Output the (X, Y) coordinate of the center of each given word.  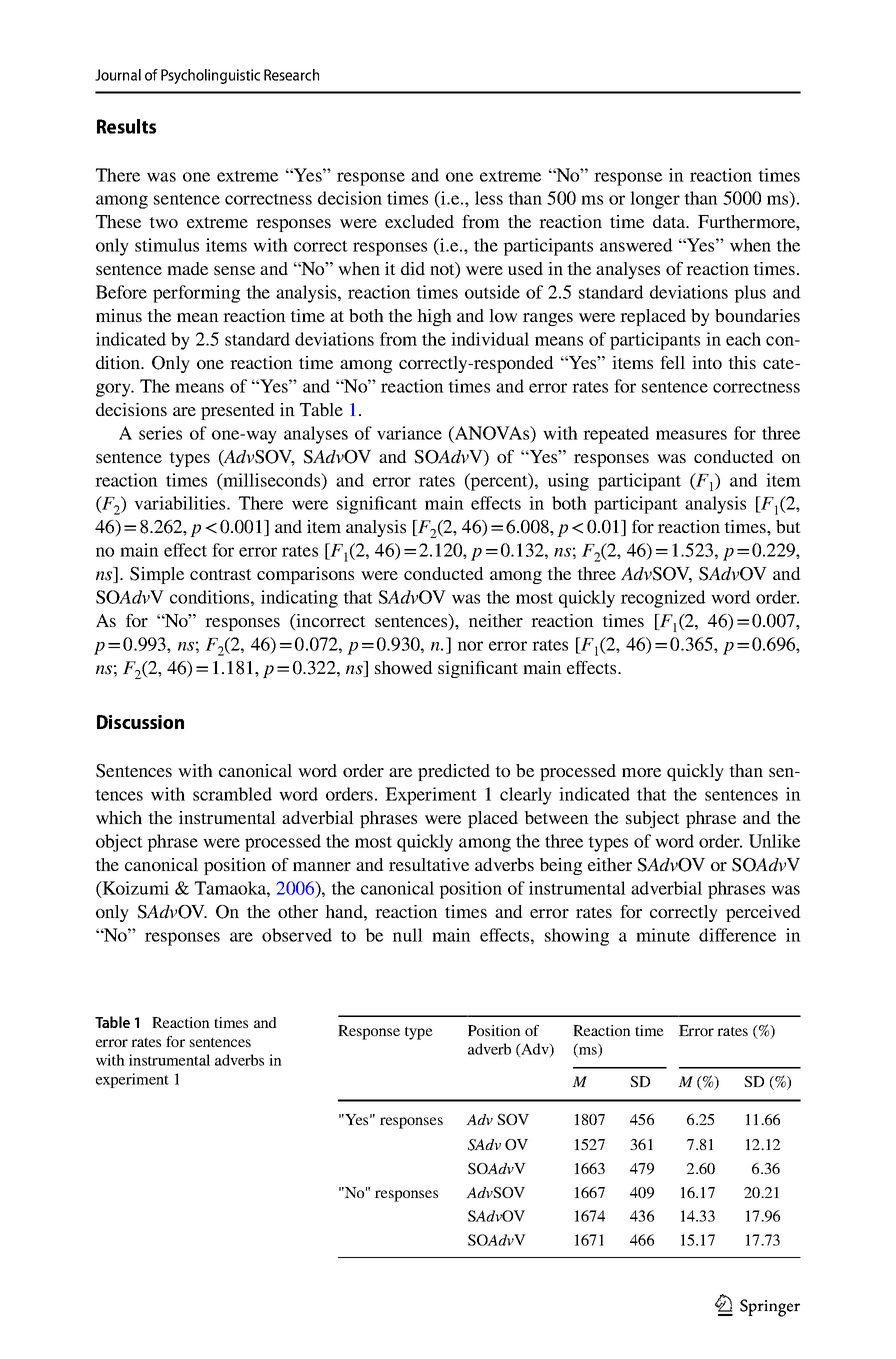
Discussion (140, 722)
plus (750, 294)
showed (404, 667)
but (788, 526)
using (568, 482)
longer (655, 200)
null (408, 935)
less (489, 198)
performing (196, 294)
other (298, 911)
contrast (221, 574)
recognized (663, 599)
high (434, 317)
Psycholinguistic (210, 76)
